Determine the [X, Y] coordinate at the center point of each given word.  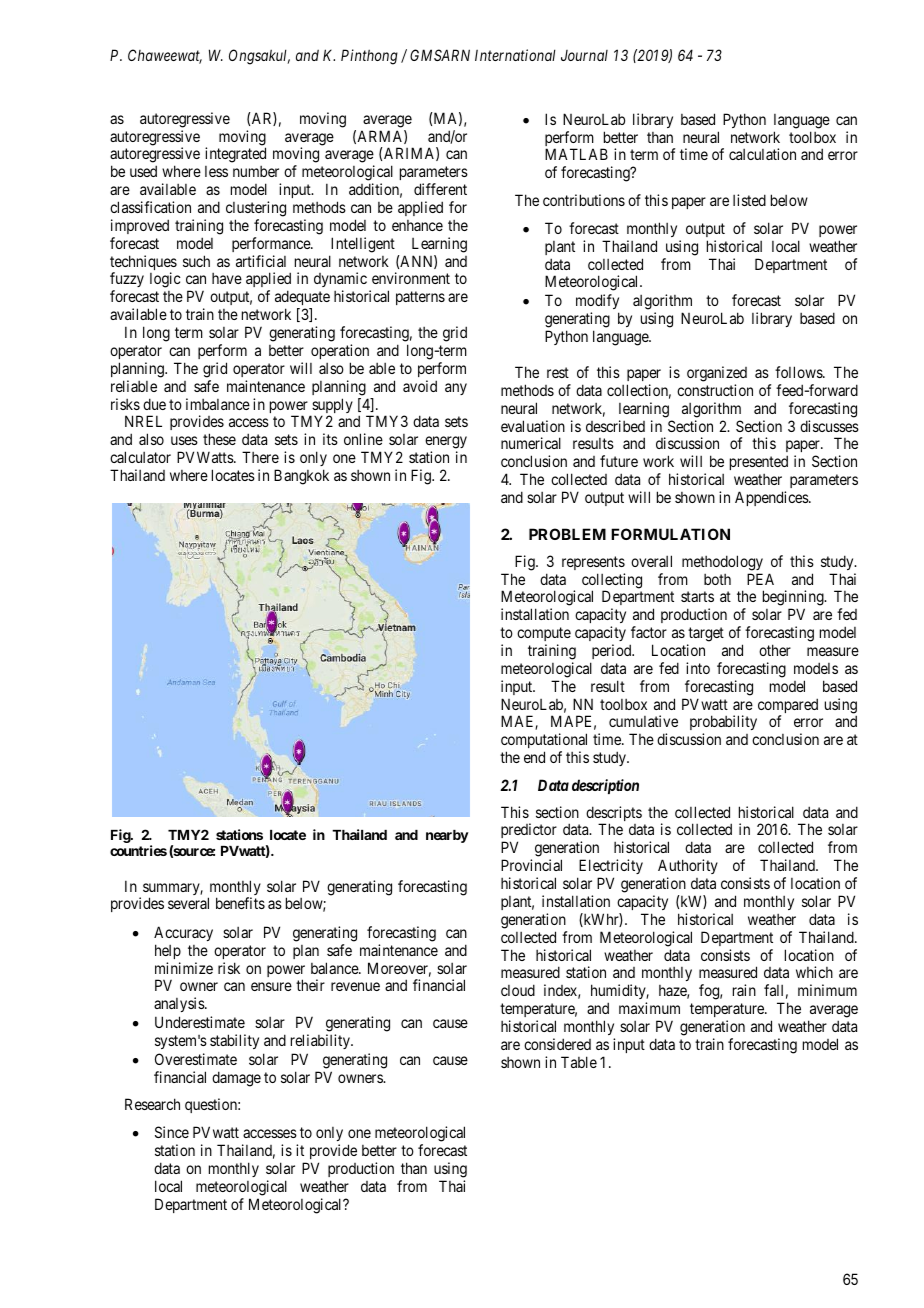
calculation [762, 154]
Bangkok [301, 477]
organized [717, 374]
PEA [760, 579]
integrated [235, 155]
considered [557, 1044]
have [227, 278]
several [188, 903]
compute [544, 634]
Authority [688, 868]
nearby [447, 836]
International [515, 55]
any [456, 389]
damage [236, 1079]
